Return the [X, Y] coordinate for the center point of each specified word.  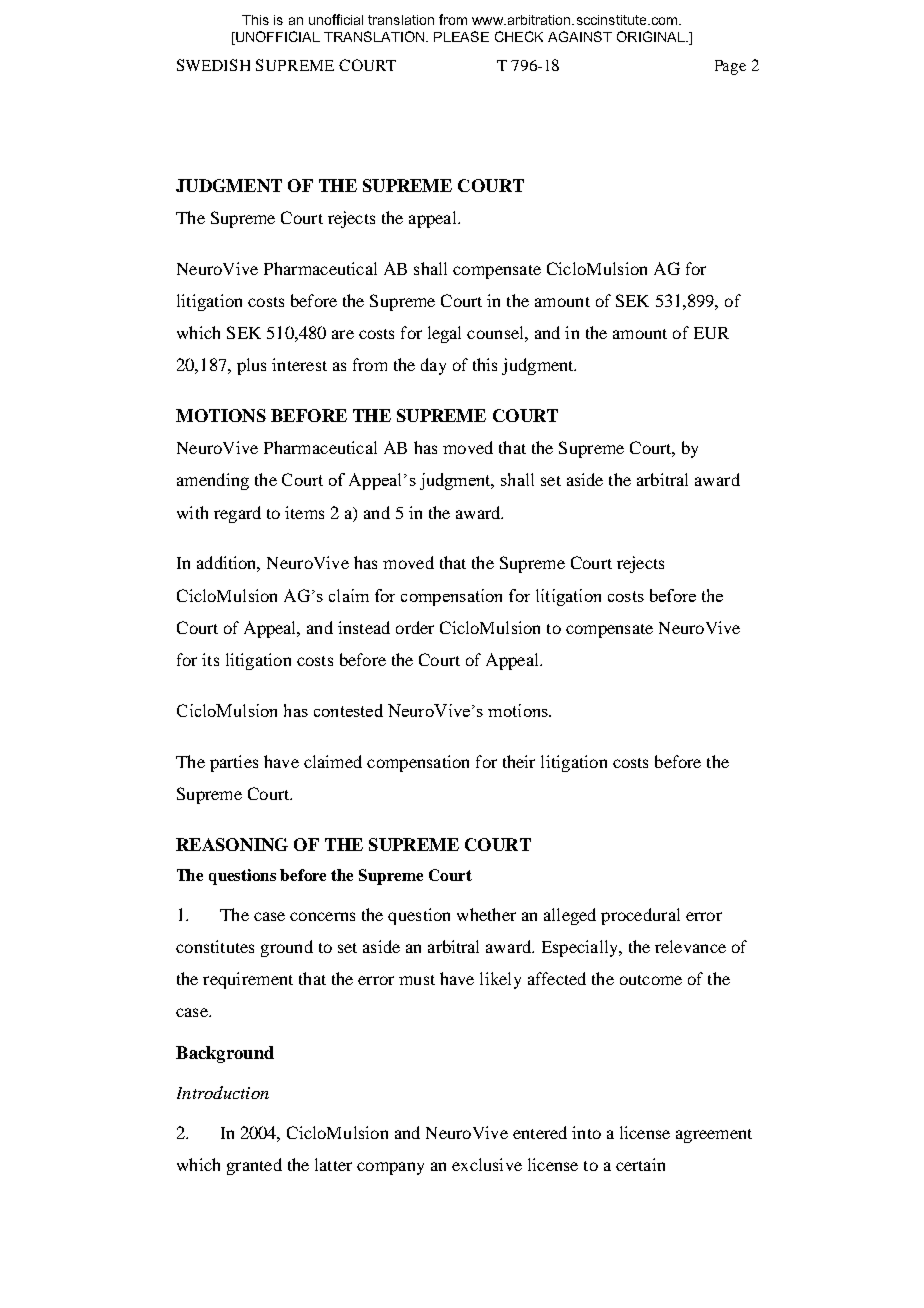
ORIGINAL [652, 36]
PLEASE [461, 36]
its [210, 659]
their [519, 761]
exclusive [487, 1164]
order [415, 627]
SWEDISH [213, 65]
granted [254, 1166]
